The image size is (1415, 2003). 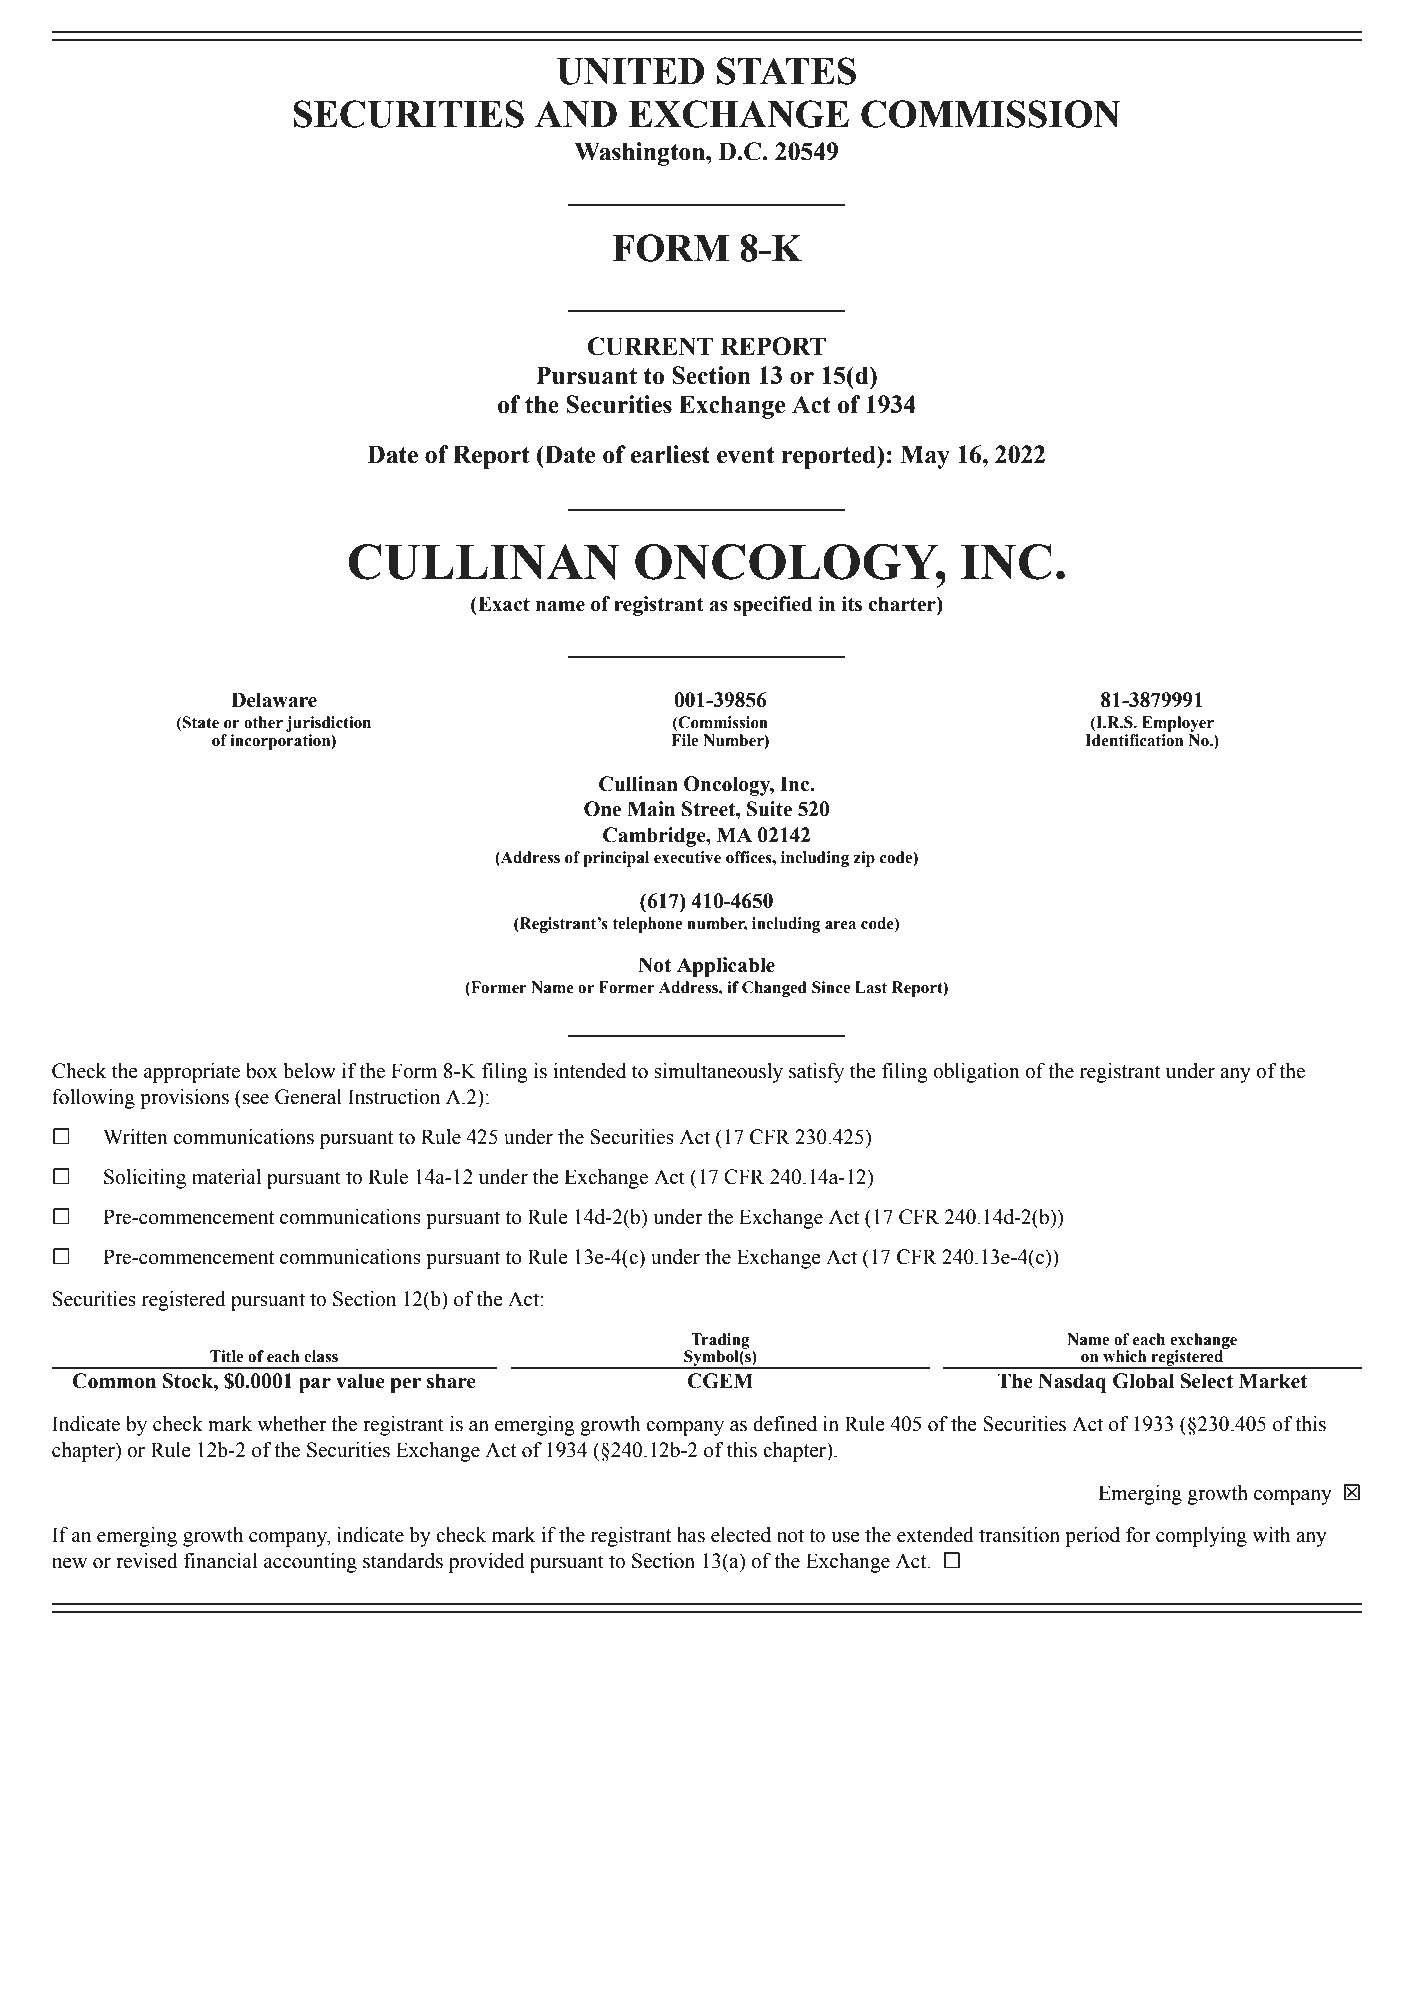 What do you see at coordinates (1092, 1537) in the image?
I see `period` at bounding box center [1092, 1537].
